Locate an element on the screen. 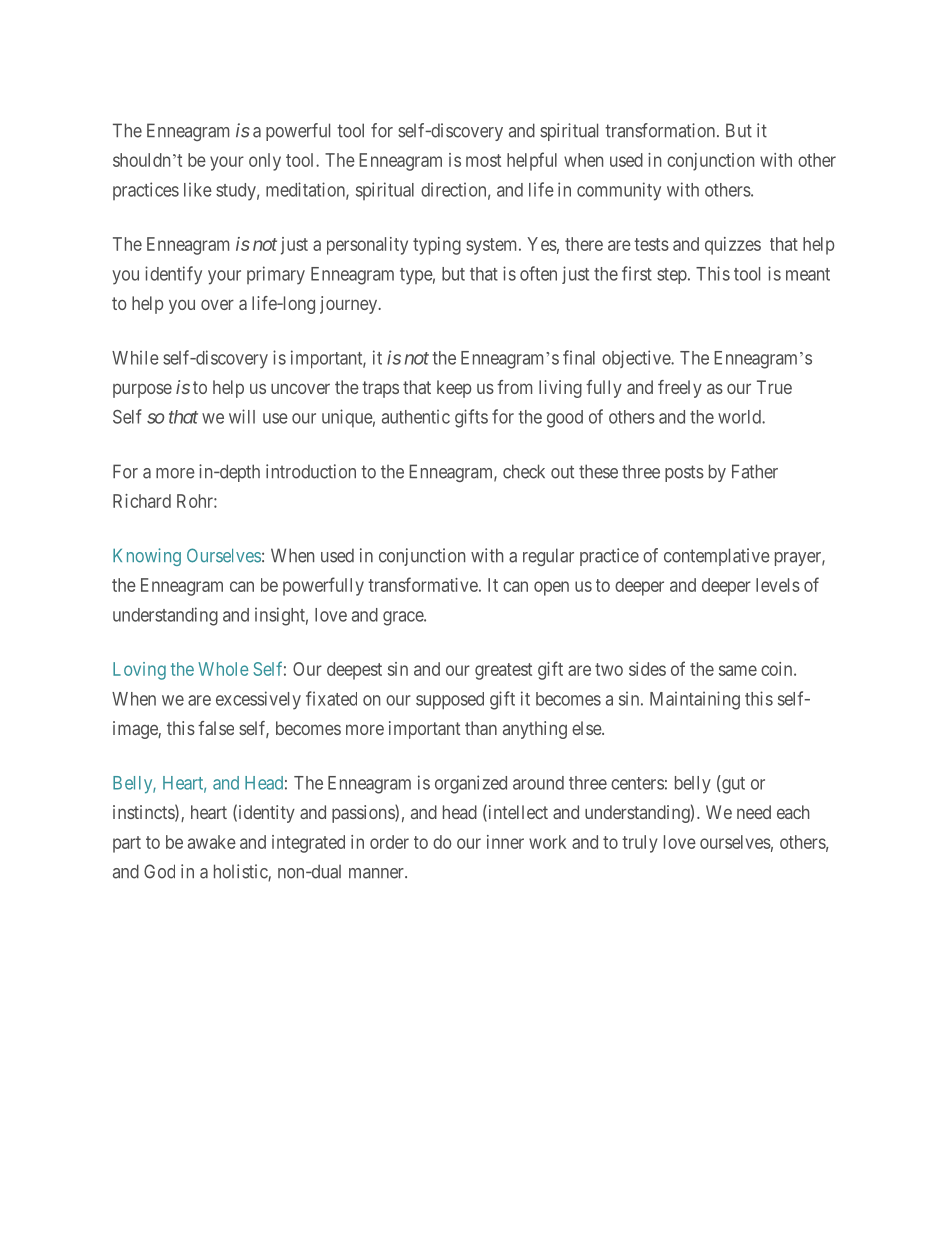  only is located at coordinates (265, 162).
